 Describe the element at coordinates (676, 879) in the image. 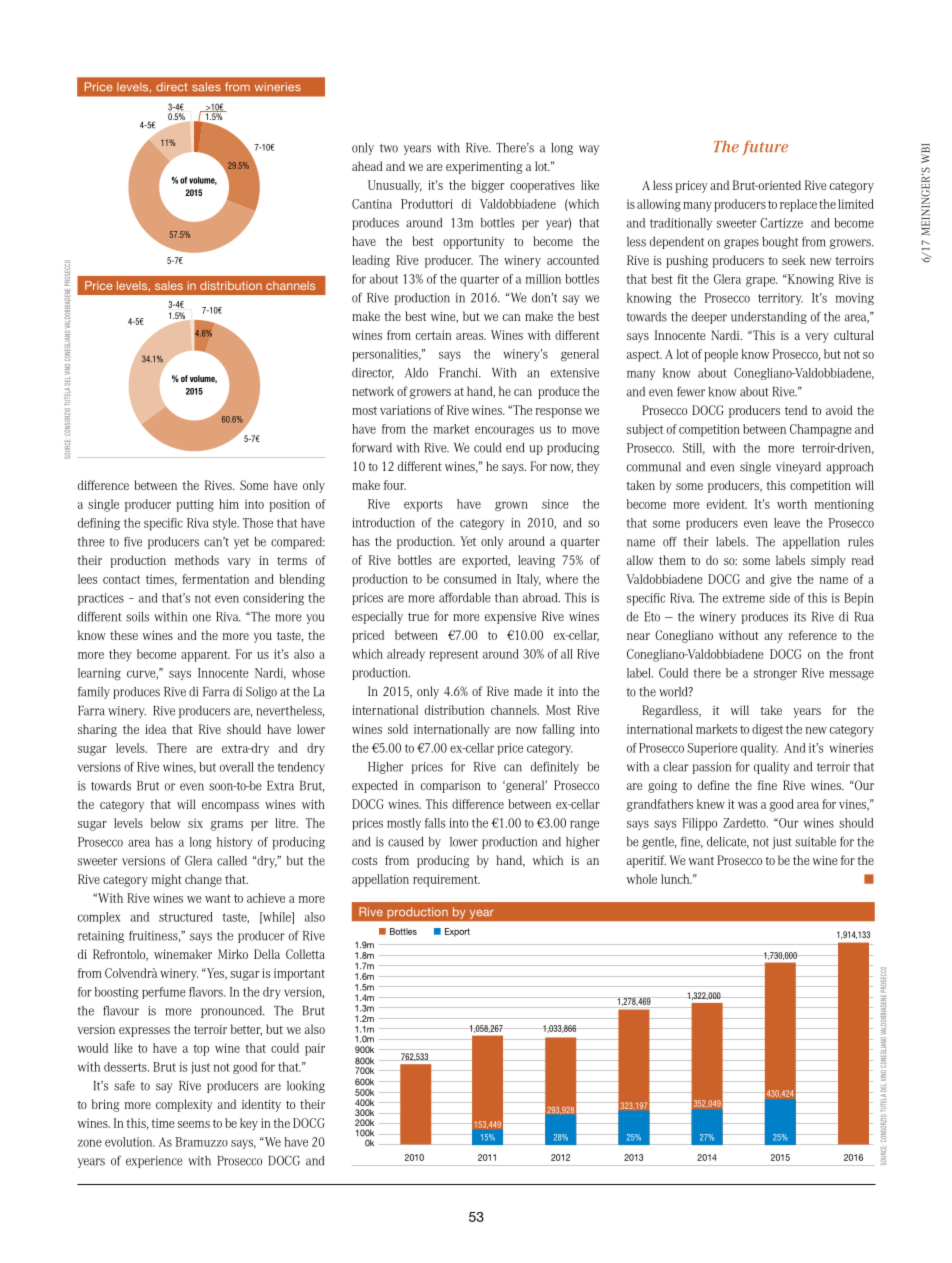

I see `lunch` at that location.
